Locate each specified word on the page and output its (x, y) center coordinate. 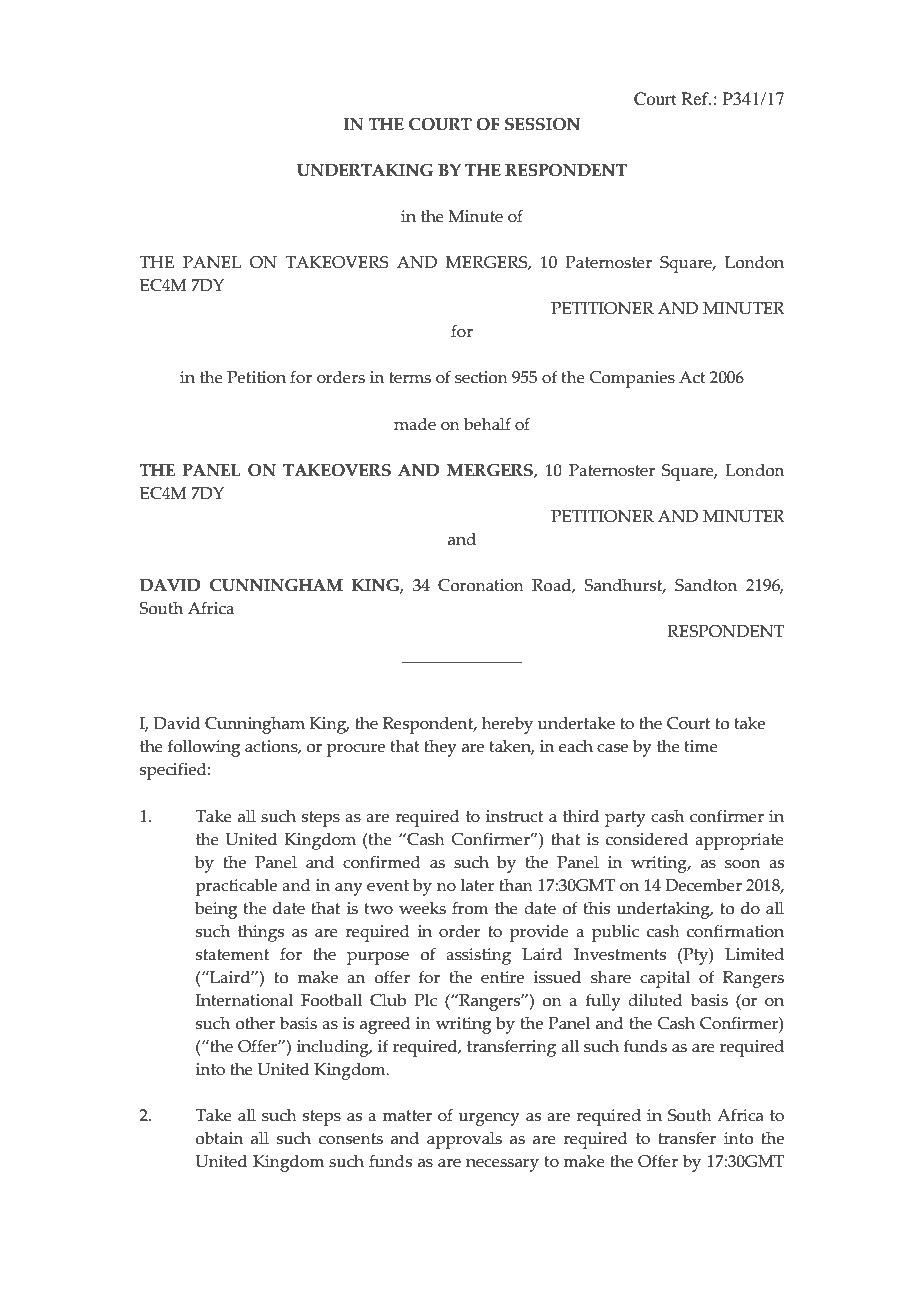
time (701, 746)
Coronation (481, 585)
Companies (632, 379)
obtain (219, 1138)
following (204, 748)
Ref (696, 98)
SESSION (542, 124)
